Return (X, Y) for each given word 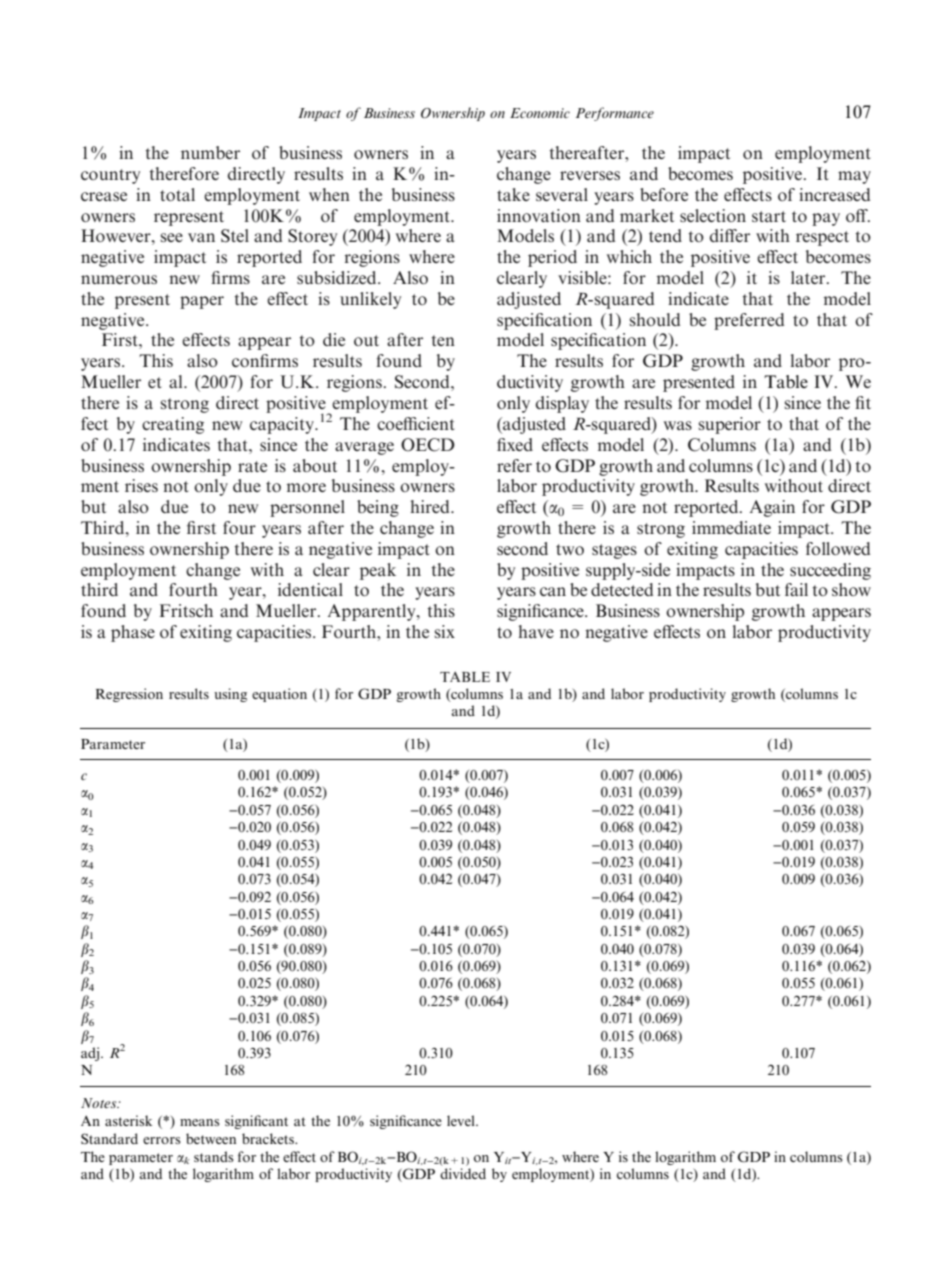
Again (772, 508)
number (210, 152)
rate (252, 466)
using (230, 695)
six (444, 631)
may (854, 177)
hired (431, 506)
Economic (540, 113)
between (211, 1138)
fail (796, 589)
